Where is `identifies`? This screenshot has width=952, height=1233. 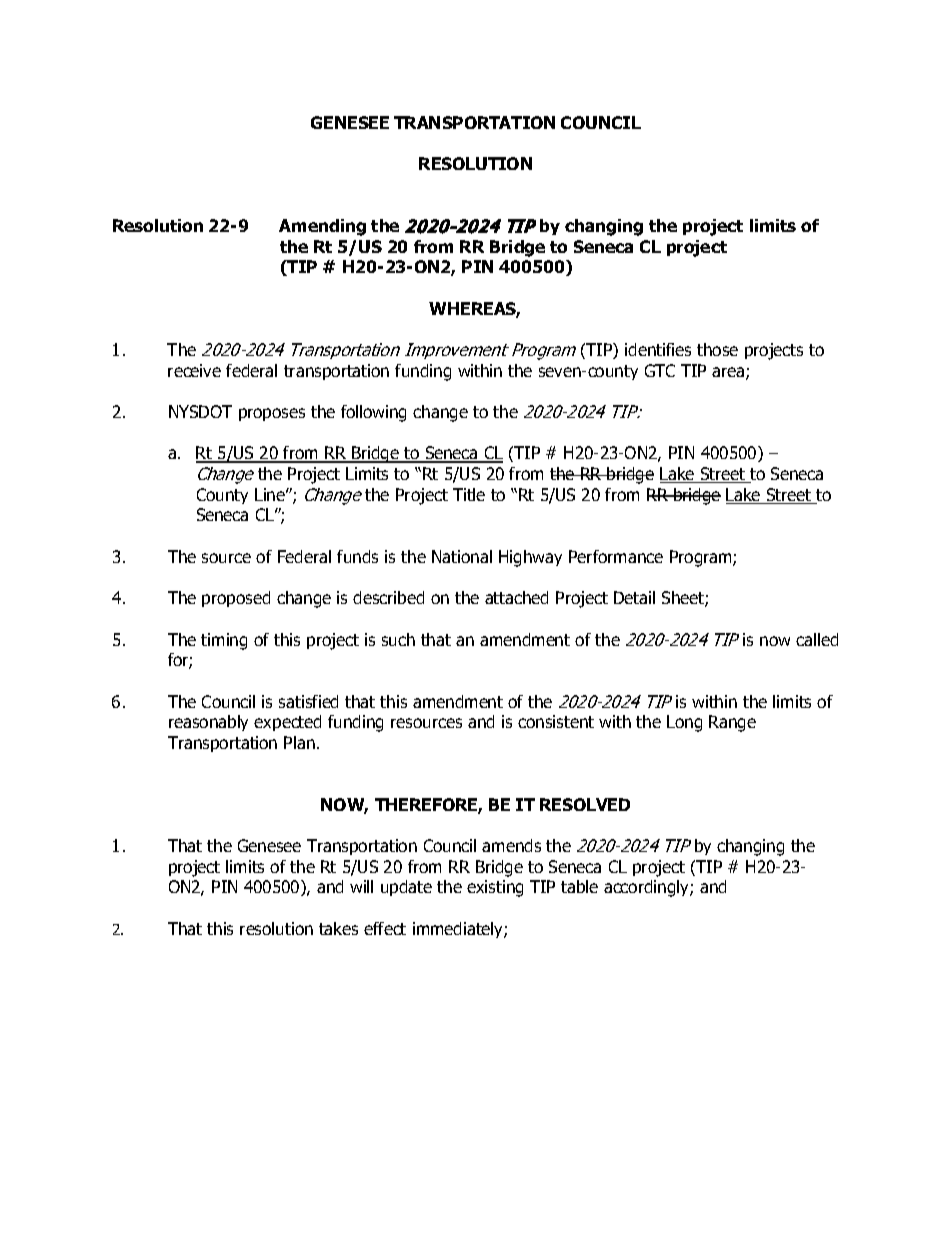
identifies is located at coordinates (658, 349).
